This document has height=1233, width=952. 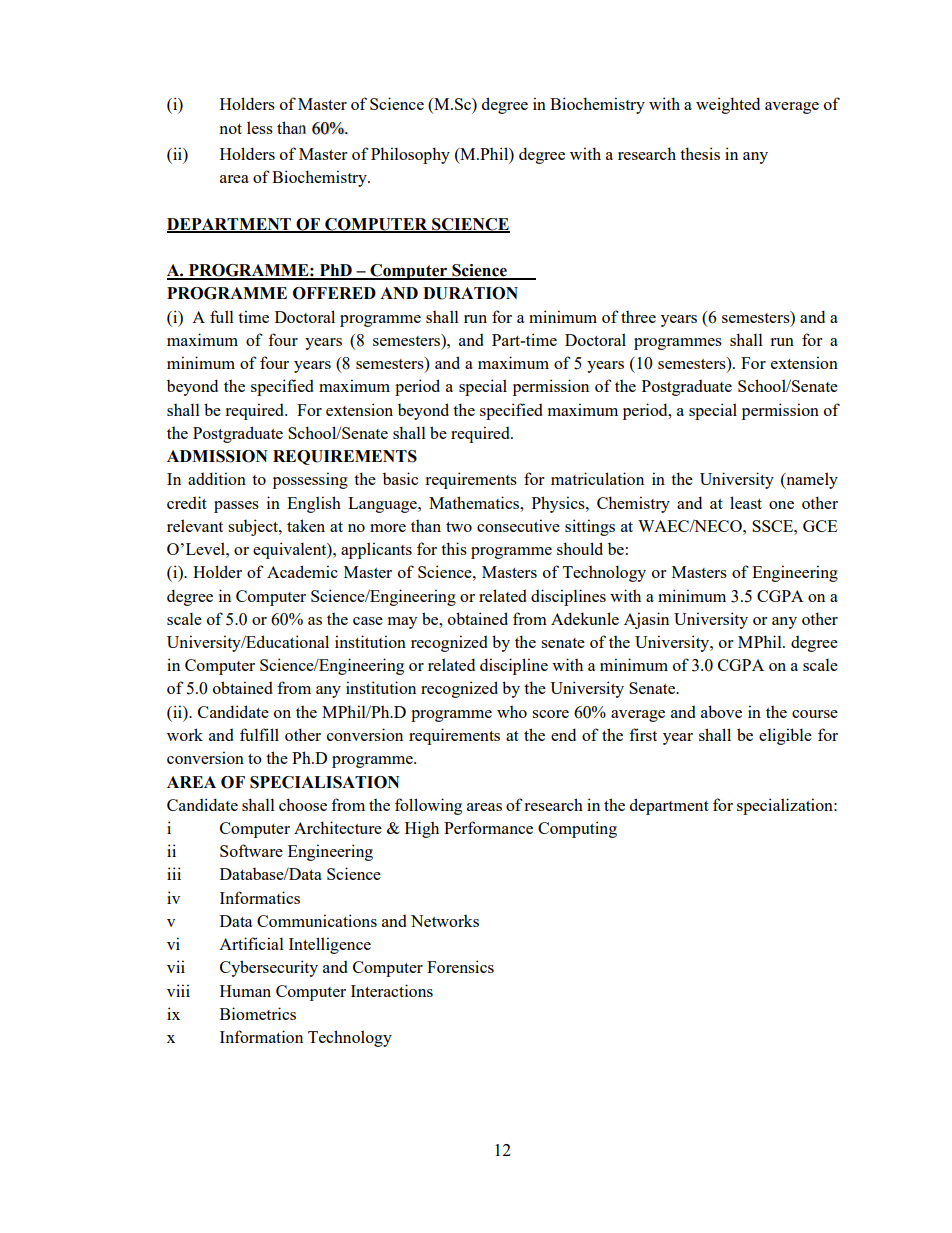 What do you see at coordinates (700, 153) in the document?
I see `thesis` at bounding box center [700, 153].
